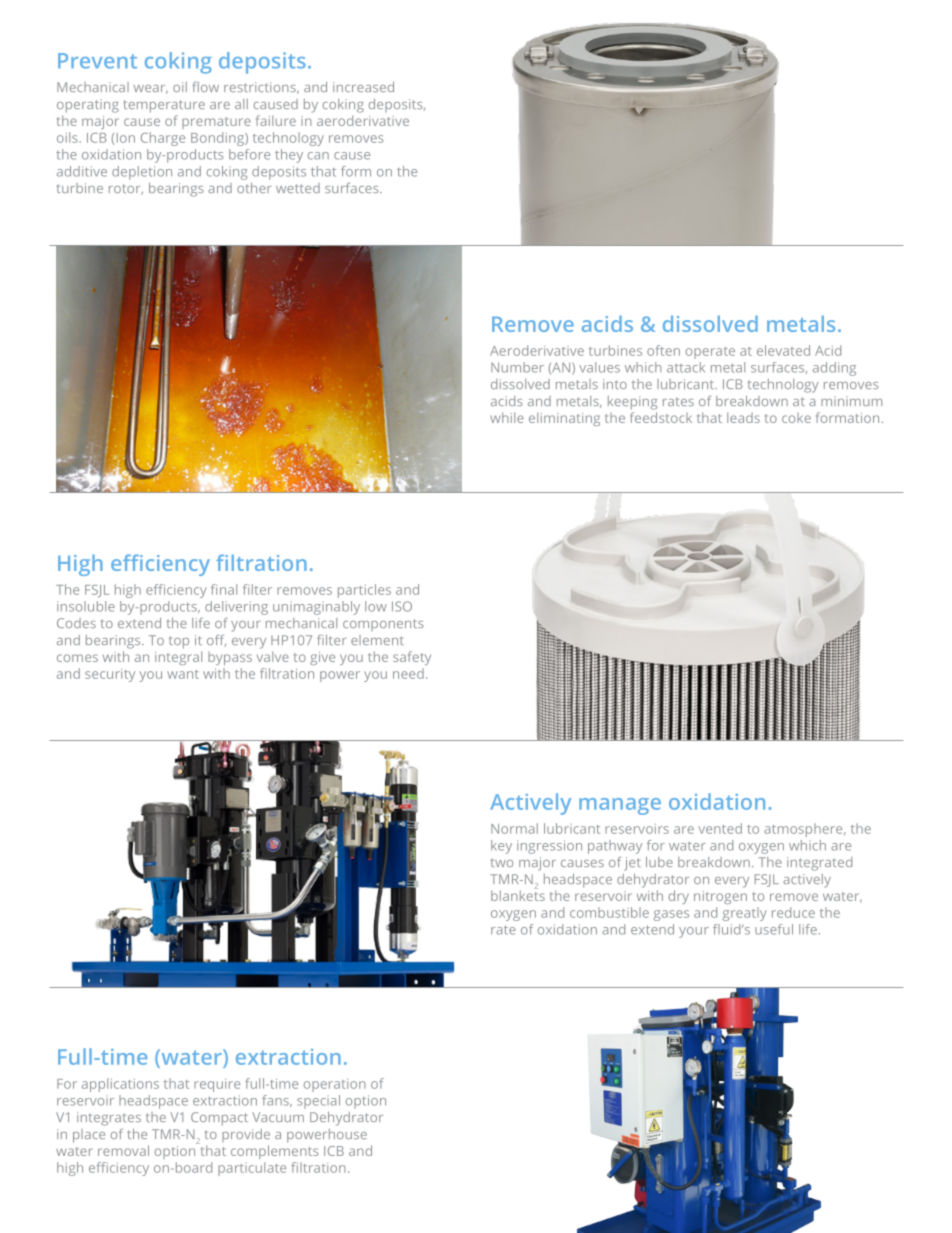 Image resolution: width=952 pixels, height=1233 pixels. Describe the element at coordinates (123, 1150) in the page. I see `removal` at that location.
